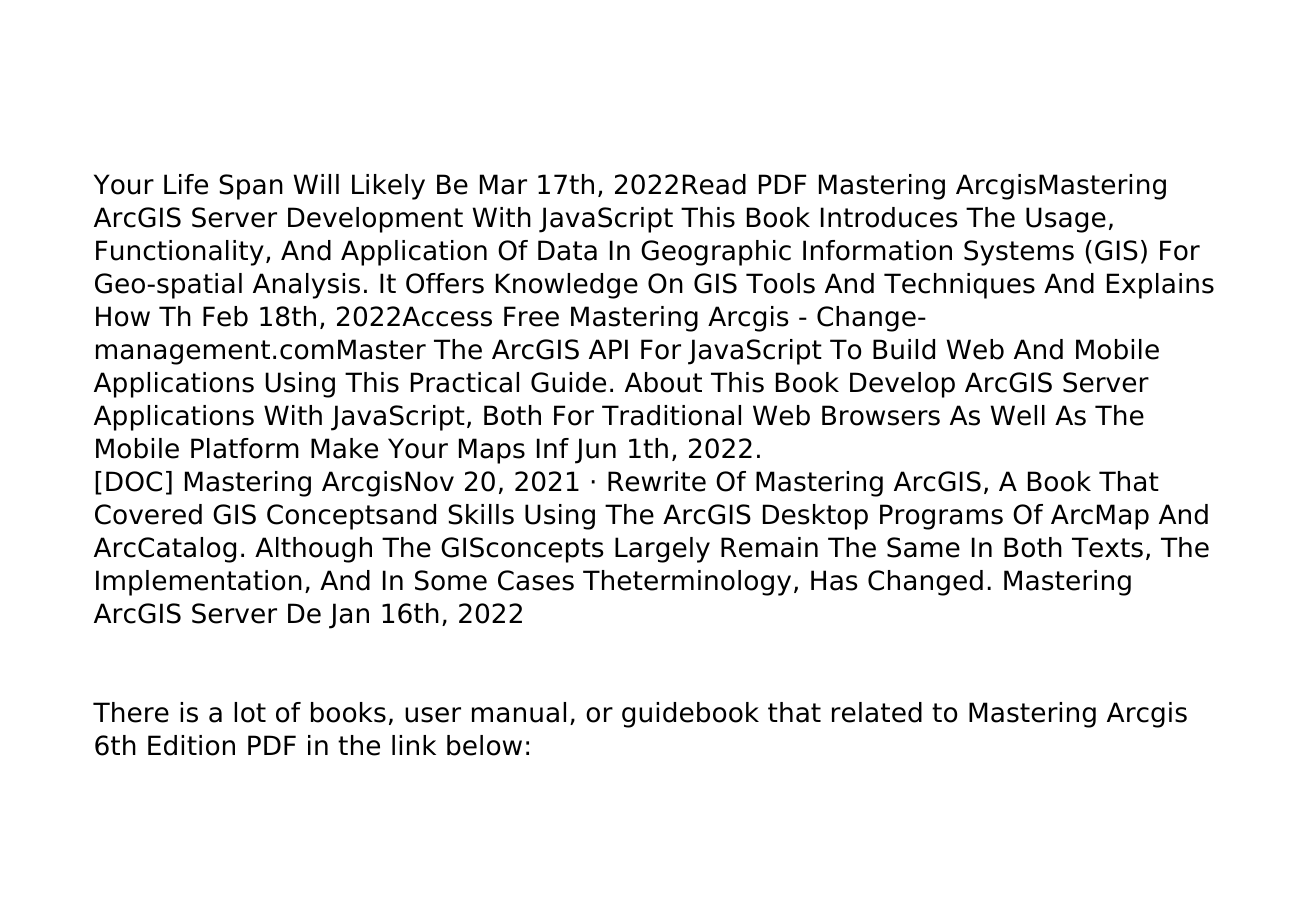 Image resolution: width=1311 pixels, height=924 pixels. Describe the element at coordinates (250, 712) in the screenshot. I see `lot` at that location.
